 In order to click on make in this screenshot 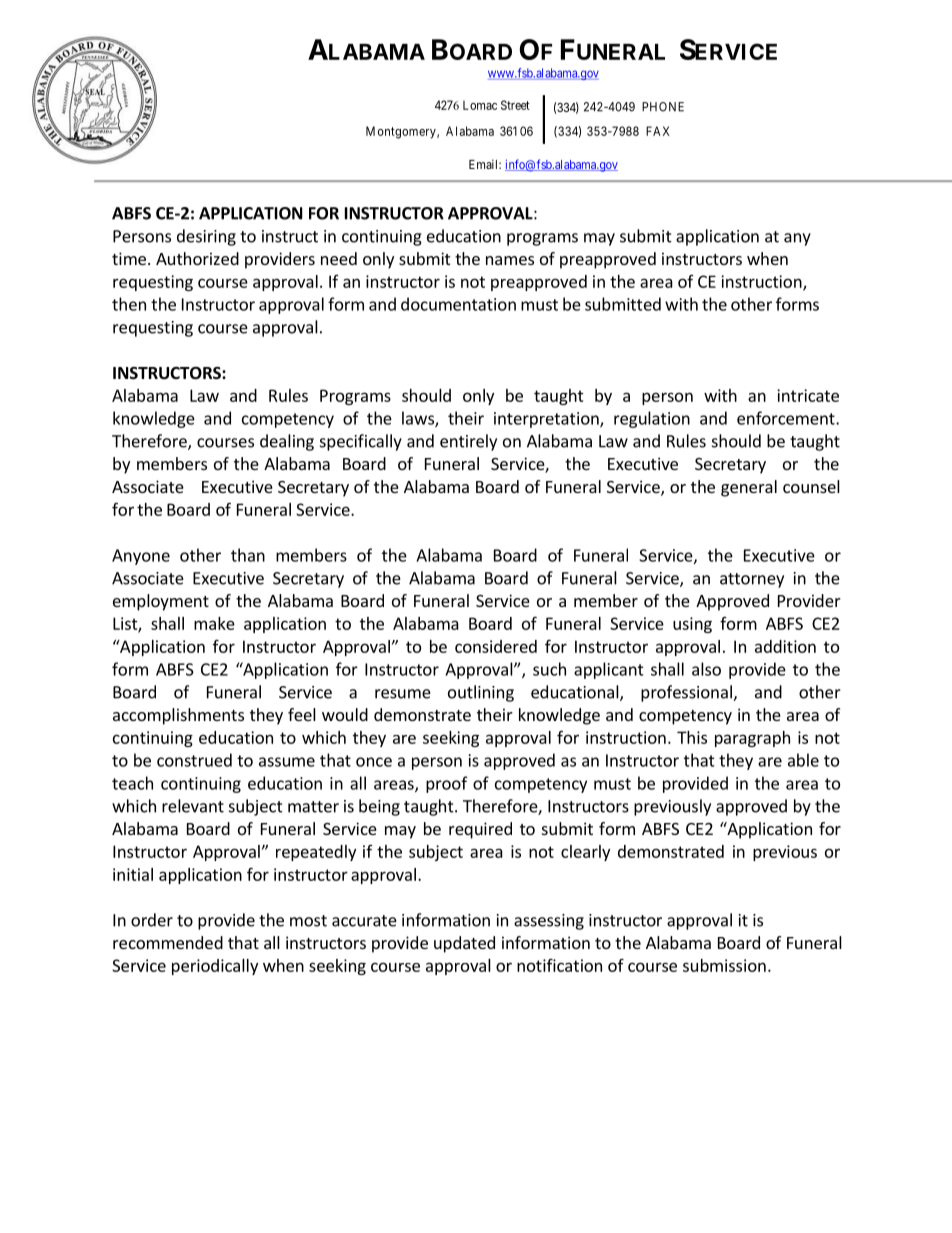, I will do `click(214, 623)`.
